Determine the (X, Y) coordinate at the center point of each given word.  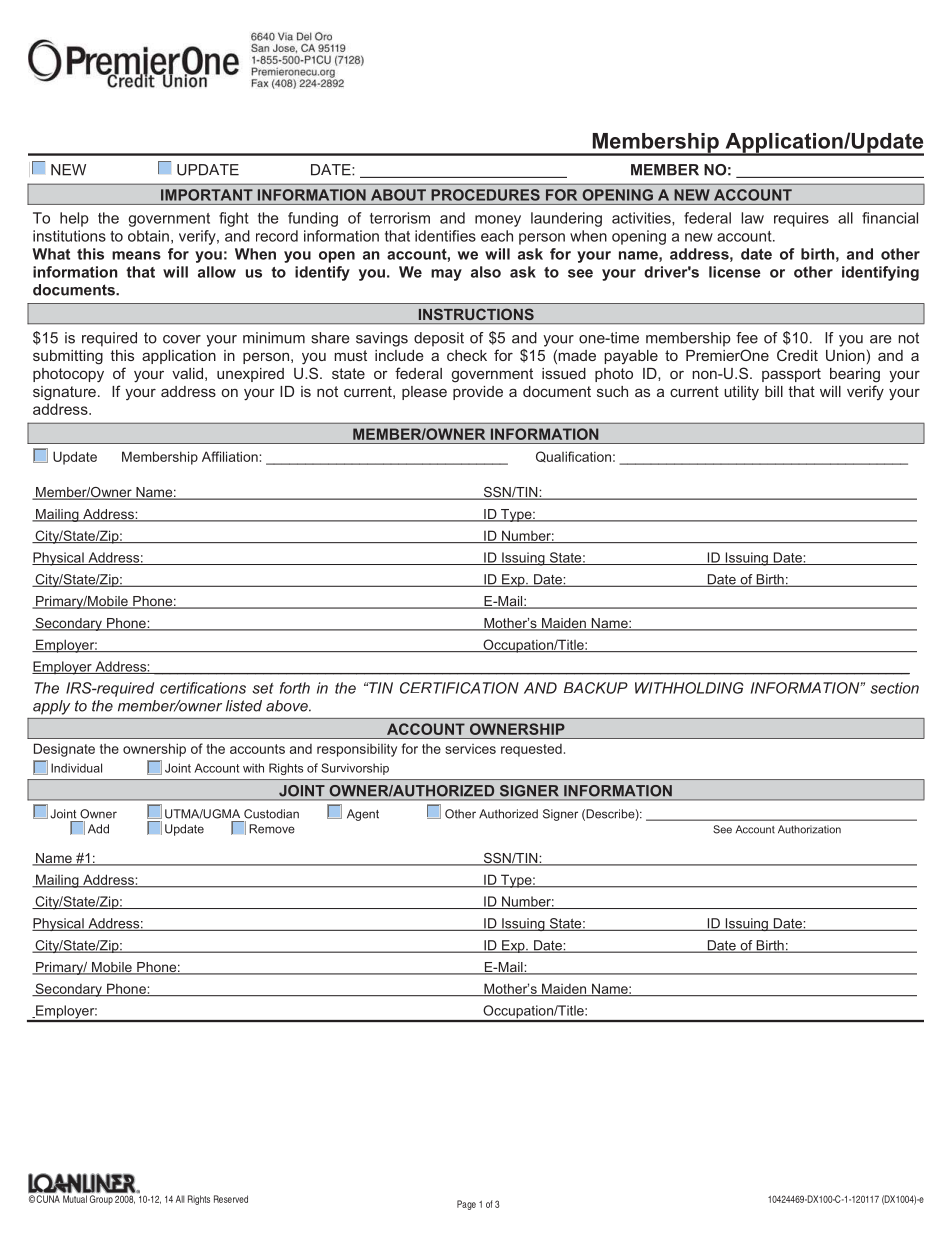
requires (801, 219)
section (894, 688)
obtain (148, 236)
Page (466, 1205)
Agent (363, 815)
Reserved (231, 1199)
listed (244, 706)
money (498, 221)
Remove (272, 829)
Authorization (809, 829)
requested (531, 750)
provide (478, 393)
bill (774, 391)
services (470, 749)
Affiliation (230, 456)
